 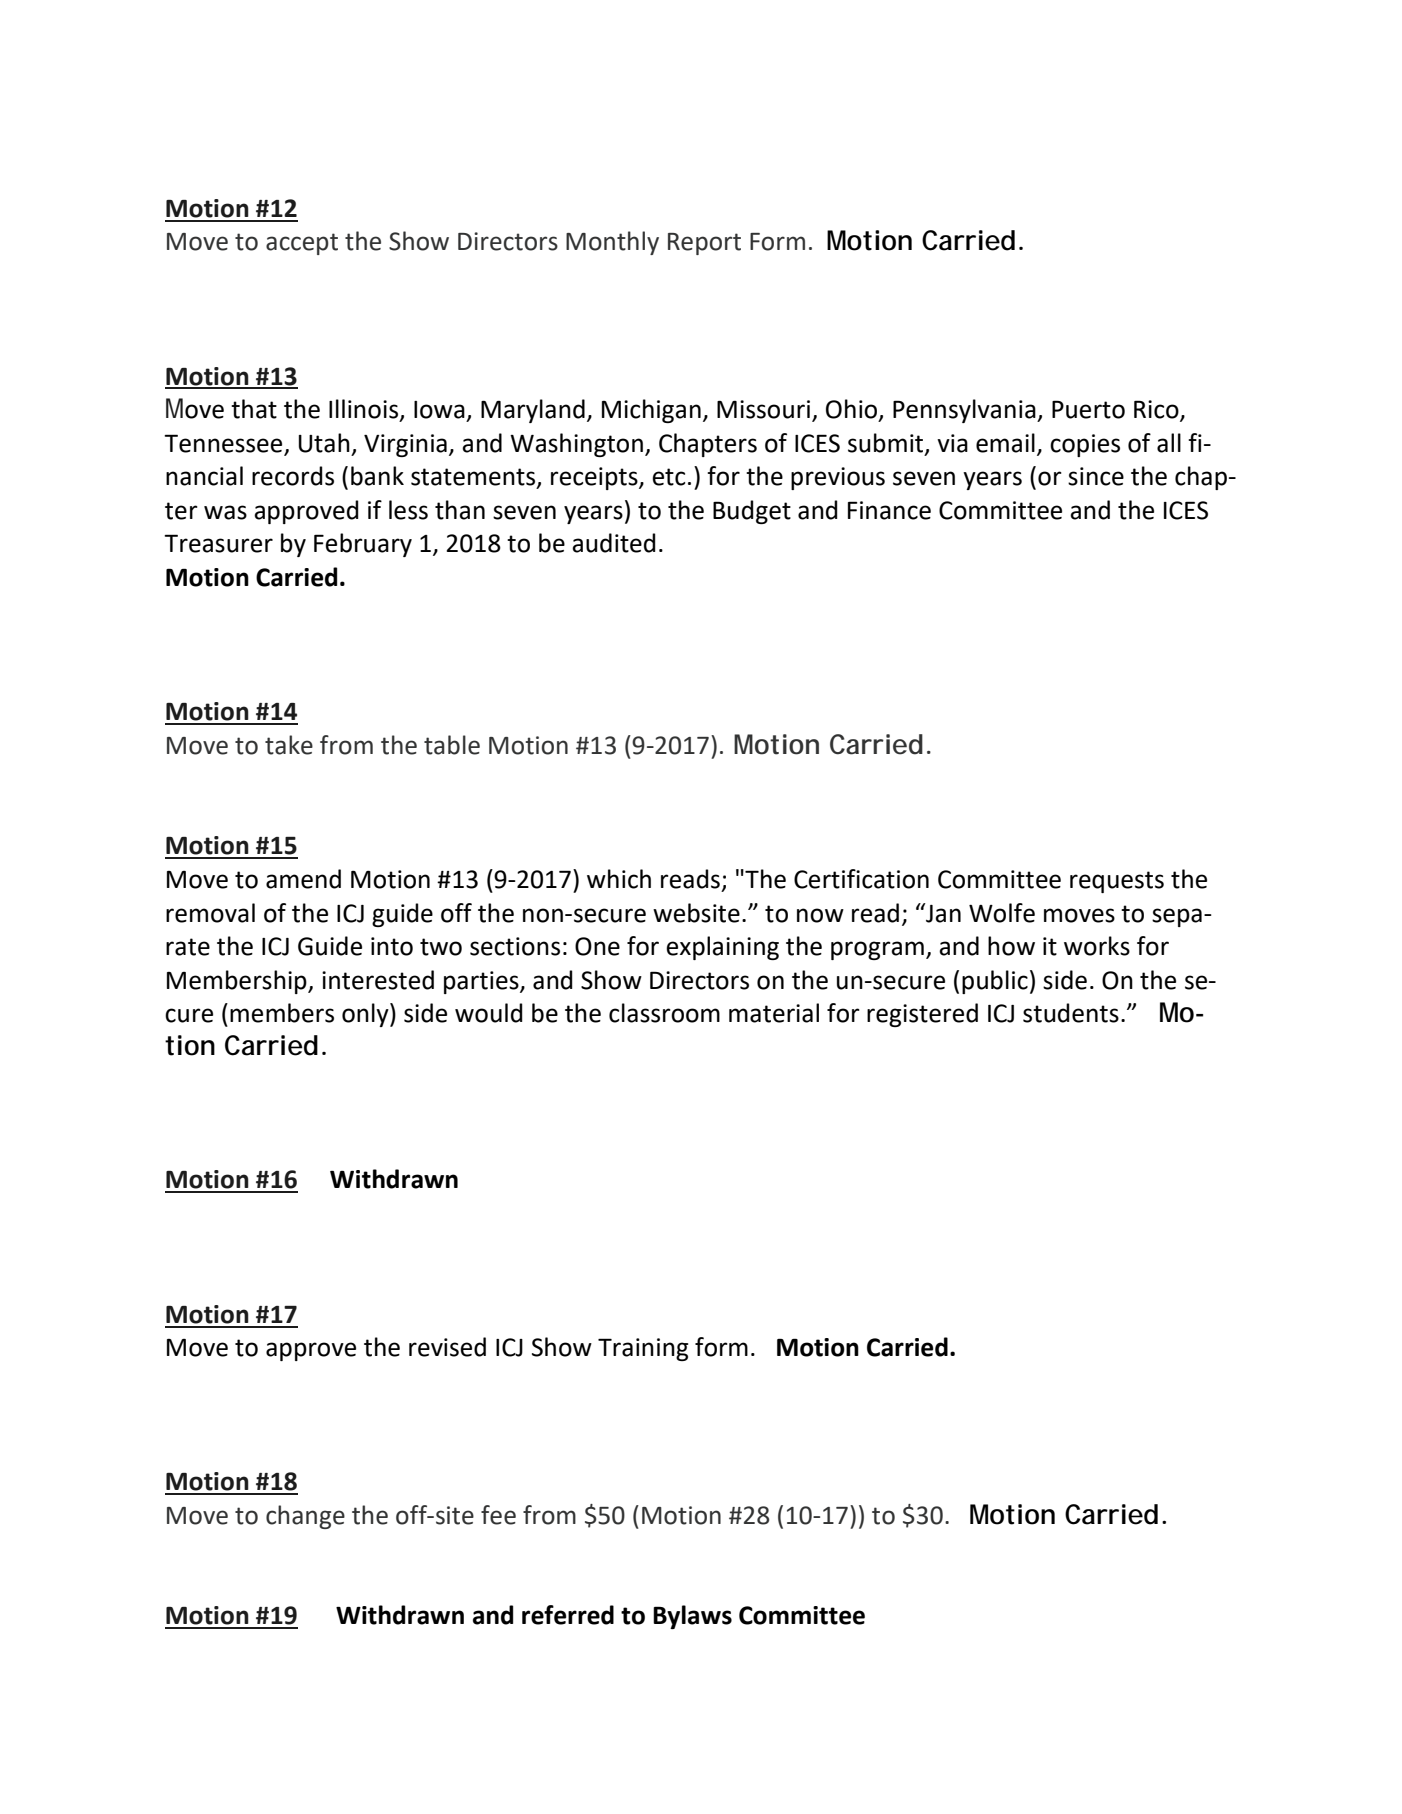 I want to click on requests, so click(x=1117, y=882).
